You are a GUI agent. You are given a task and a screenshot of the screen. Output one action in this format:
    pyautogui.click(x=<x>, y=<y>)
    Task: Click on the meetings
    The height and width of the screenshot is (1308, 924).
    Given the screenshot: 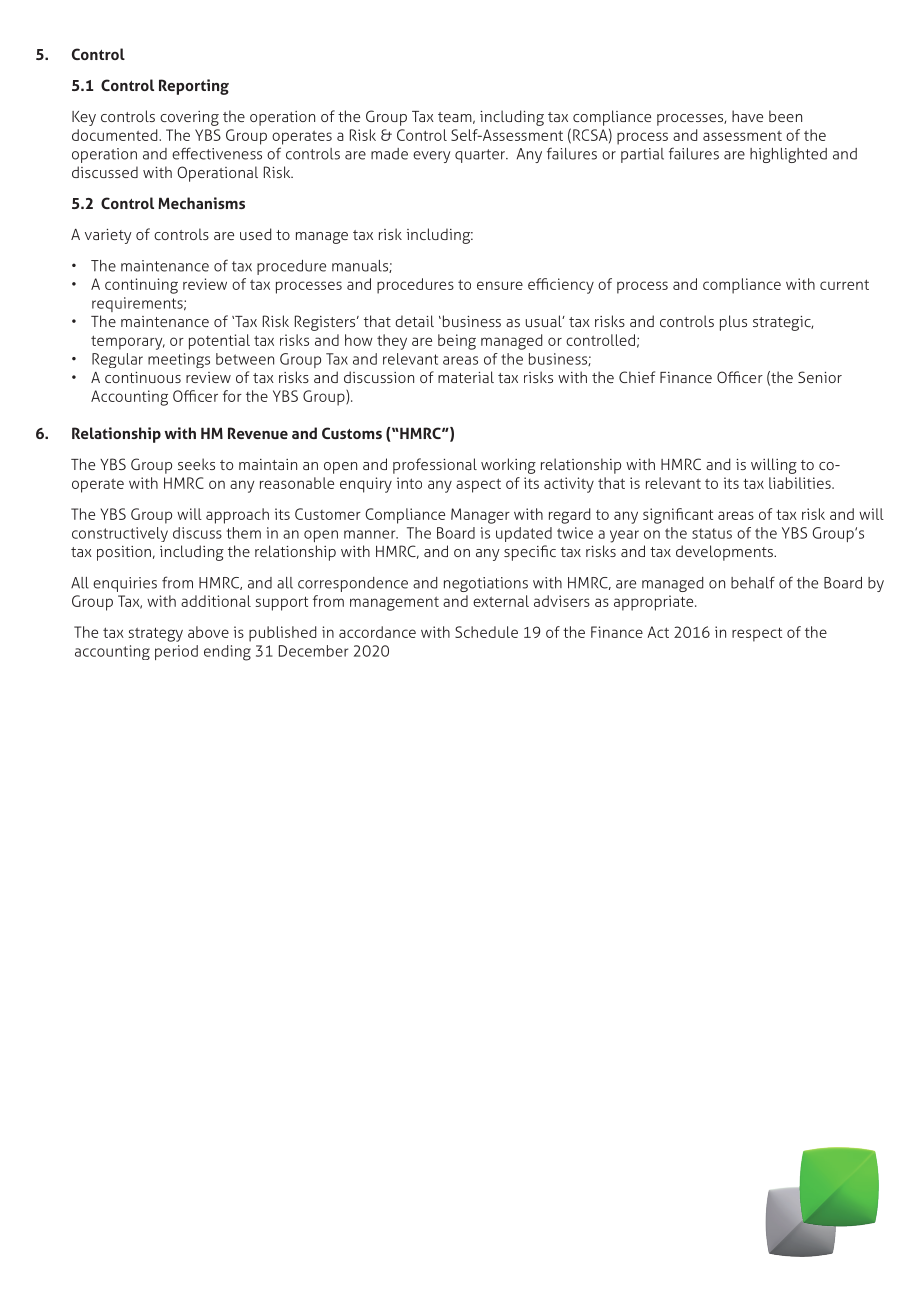 What is the action you would take?
    pyautogui.click(x=179, y=360)
